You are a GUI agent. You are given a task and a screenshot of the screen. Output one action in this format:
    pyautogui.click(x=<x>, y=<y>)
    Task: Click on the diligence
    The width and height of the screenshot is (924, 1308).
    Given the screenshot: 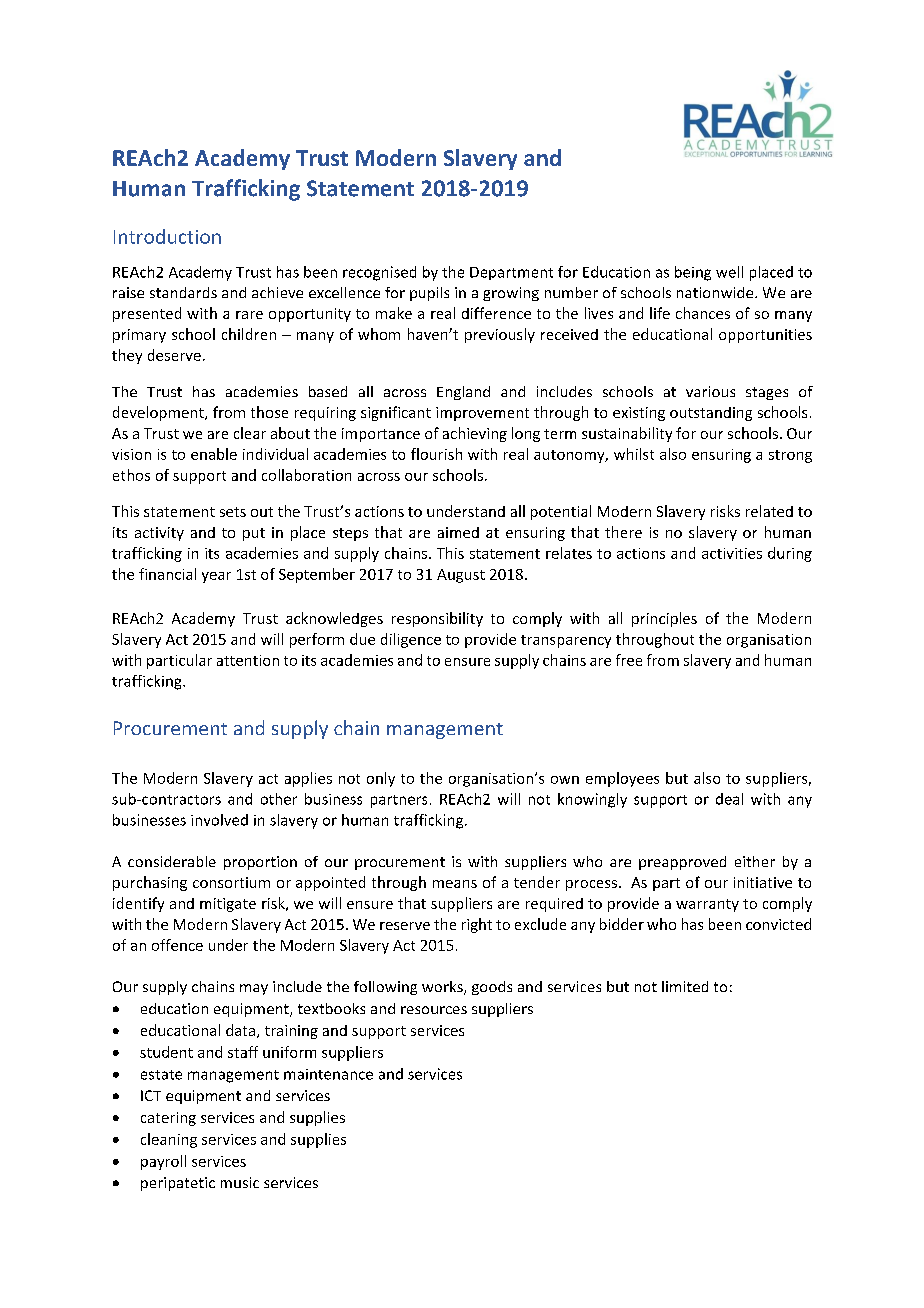 What is the action you would take?
    pyautogui.click(x=411, y=640)
